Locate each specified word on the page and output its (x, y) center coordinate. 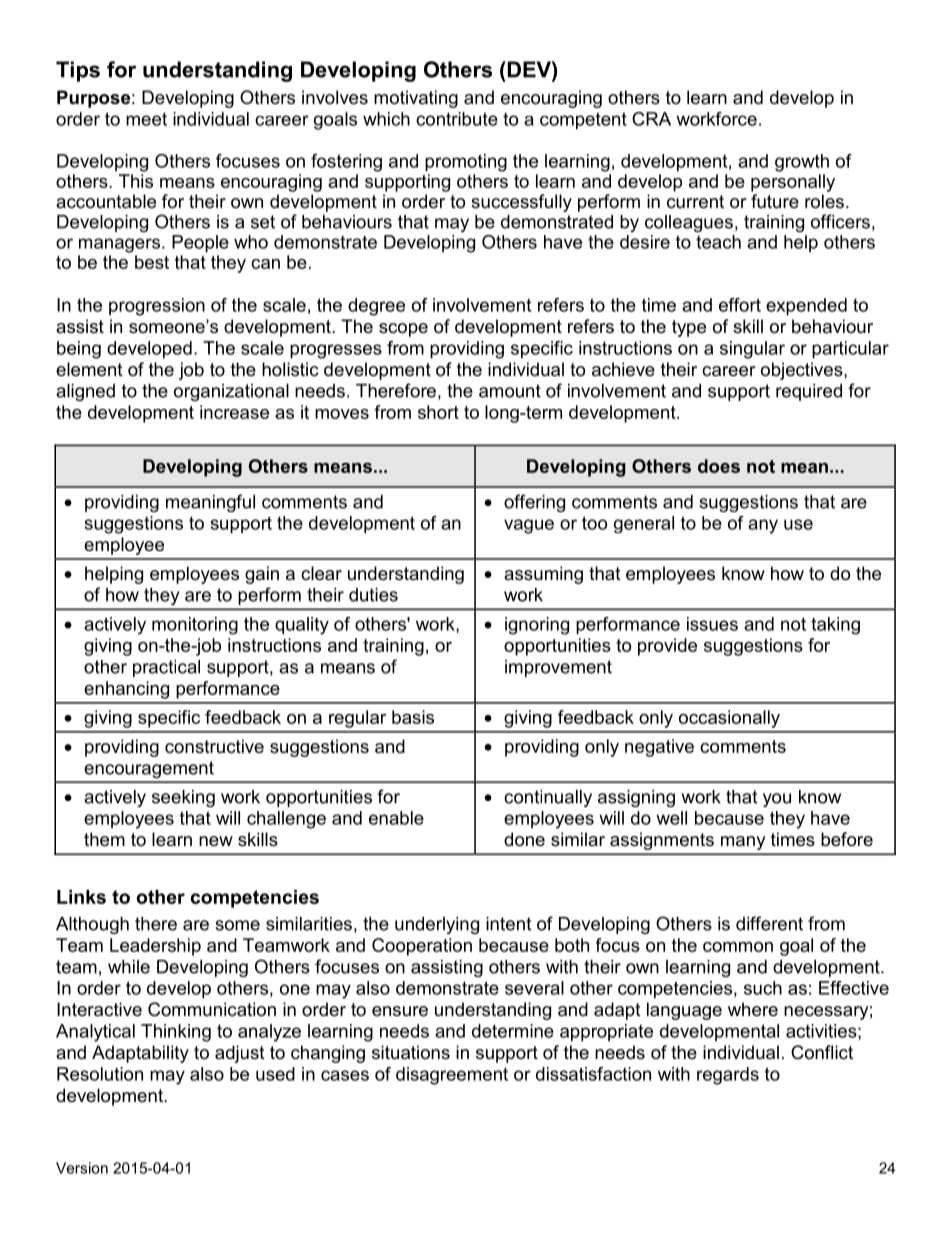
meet (146, 119)
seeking (183, 798)
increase (234, 412)
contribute (457, 119)
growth (802, 163)
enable (396, 818)
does (719, 466)
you (777, 800)
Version (82, 1168)
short (438, 412)
